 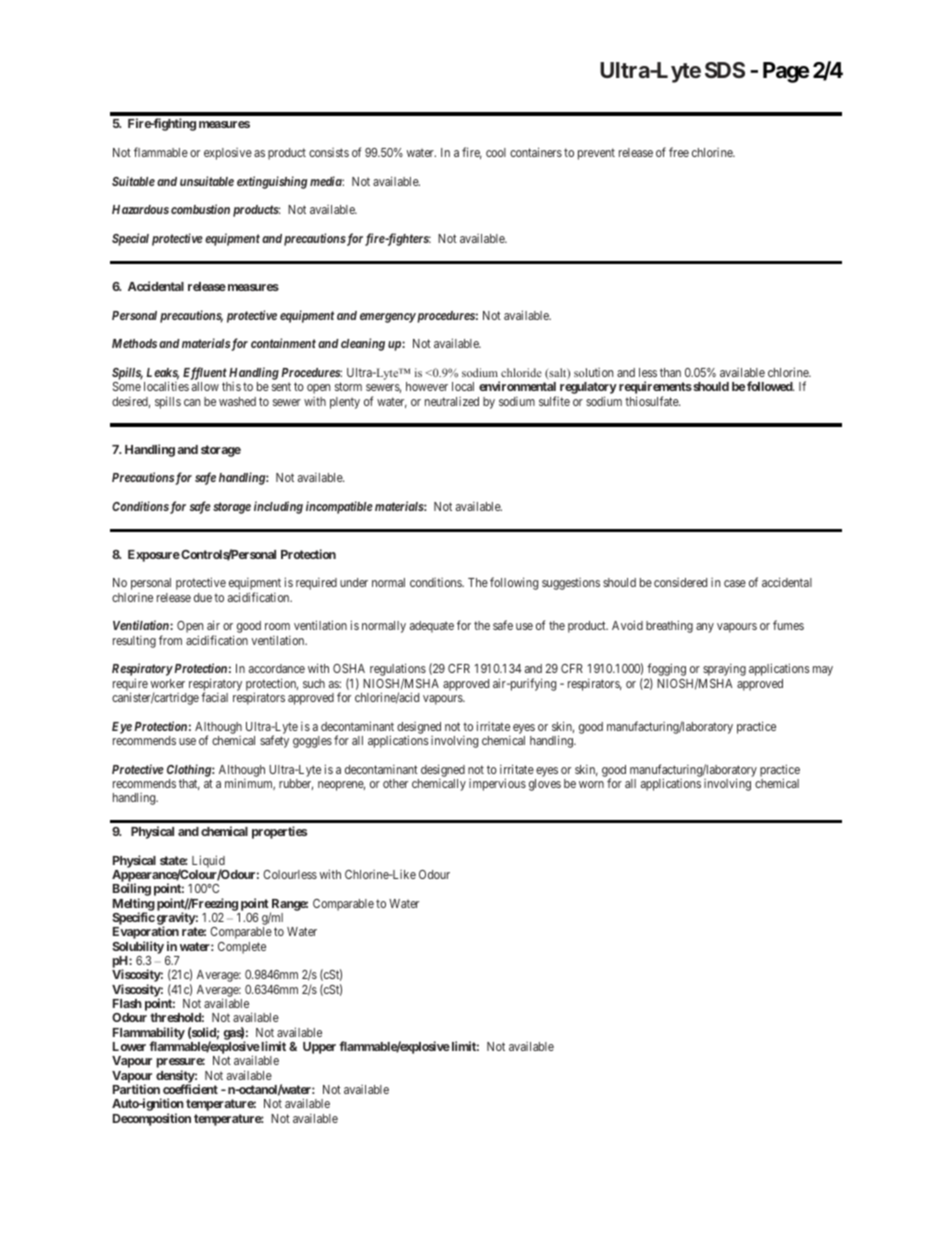 What do you see at coordinates (272, 182) in the screenshot?
I see `extinguishing` at bounding box center [272, 182].
